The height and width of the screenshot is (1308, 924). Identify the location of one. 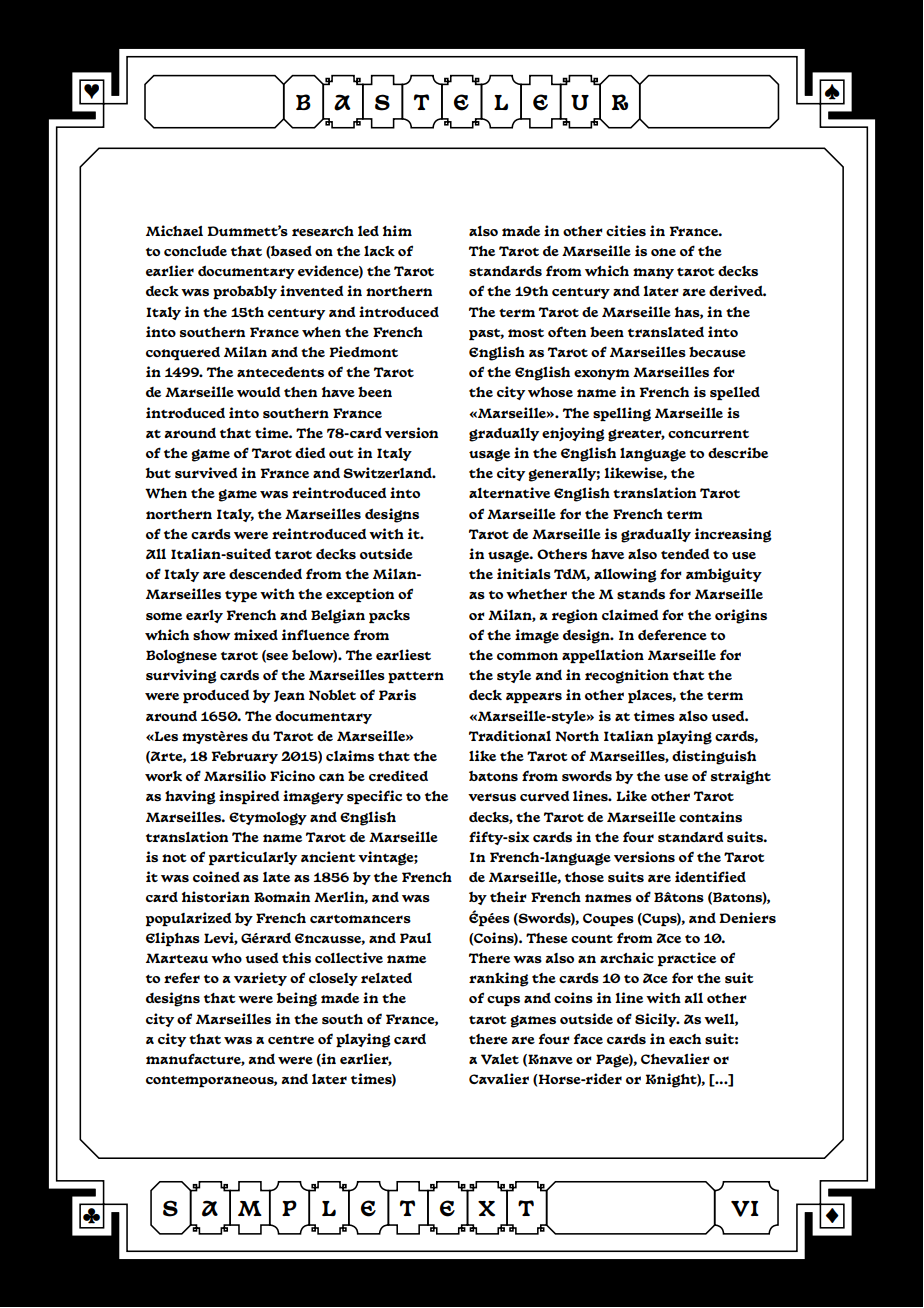
(663, 252).
